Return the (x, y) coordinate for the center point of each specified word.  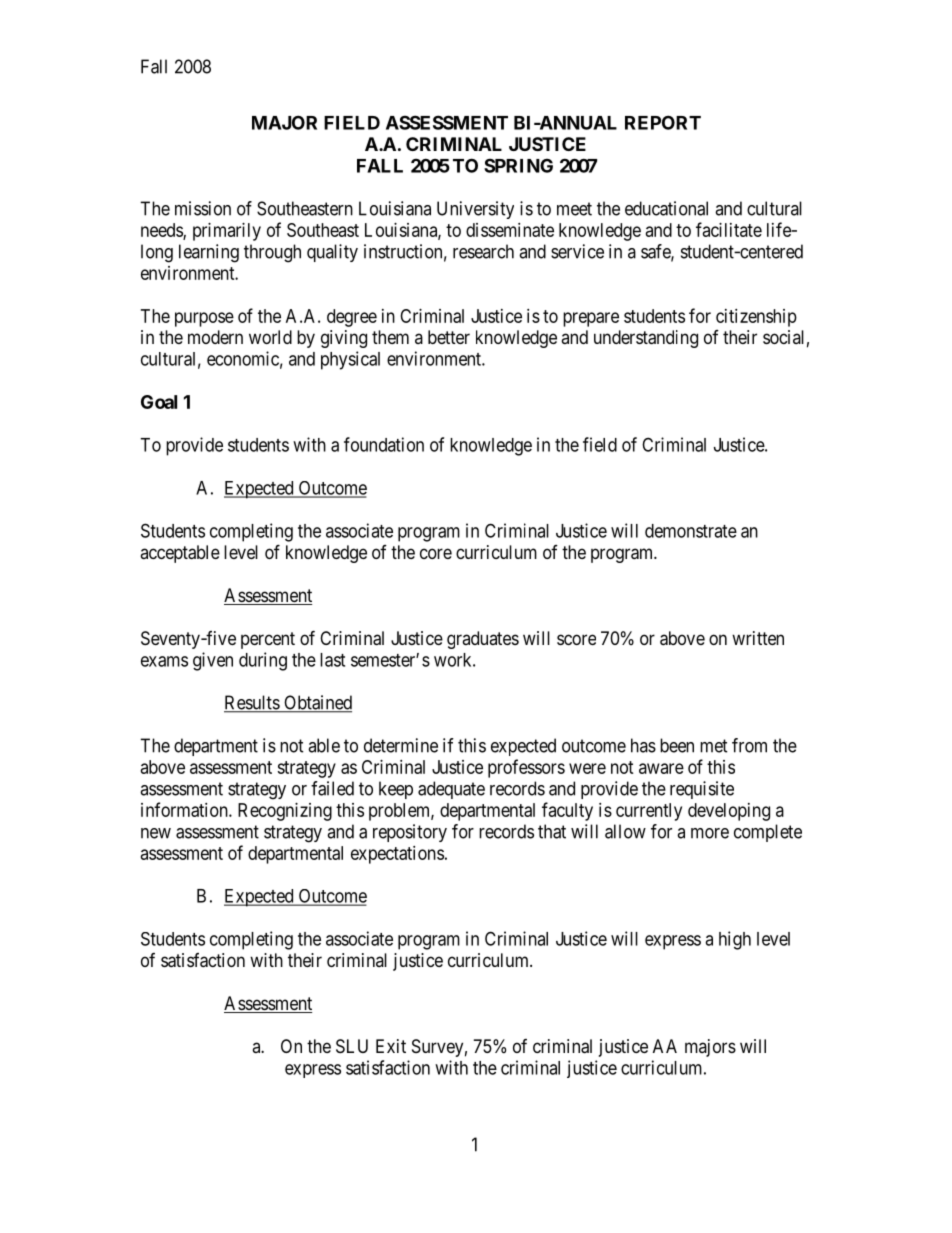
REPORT (663, 122)
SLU (352, 1046)
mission (203, 208)
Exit (391, 1046)
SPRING (518, 165)
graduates (483, 640)
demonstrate (691, 531)
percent (268, 640)
